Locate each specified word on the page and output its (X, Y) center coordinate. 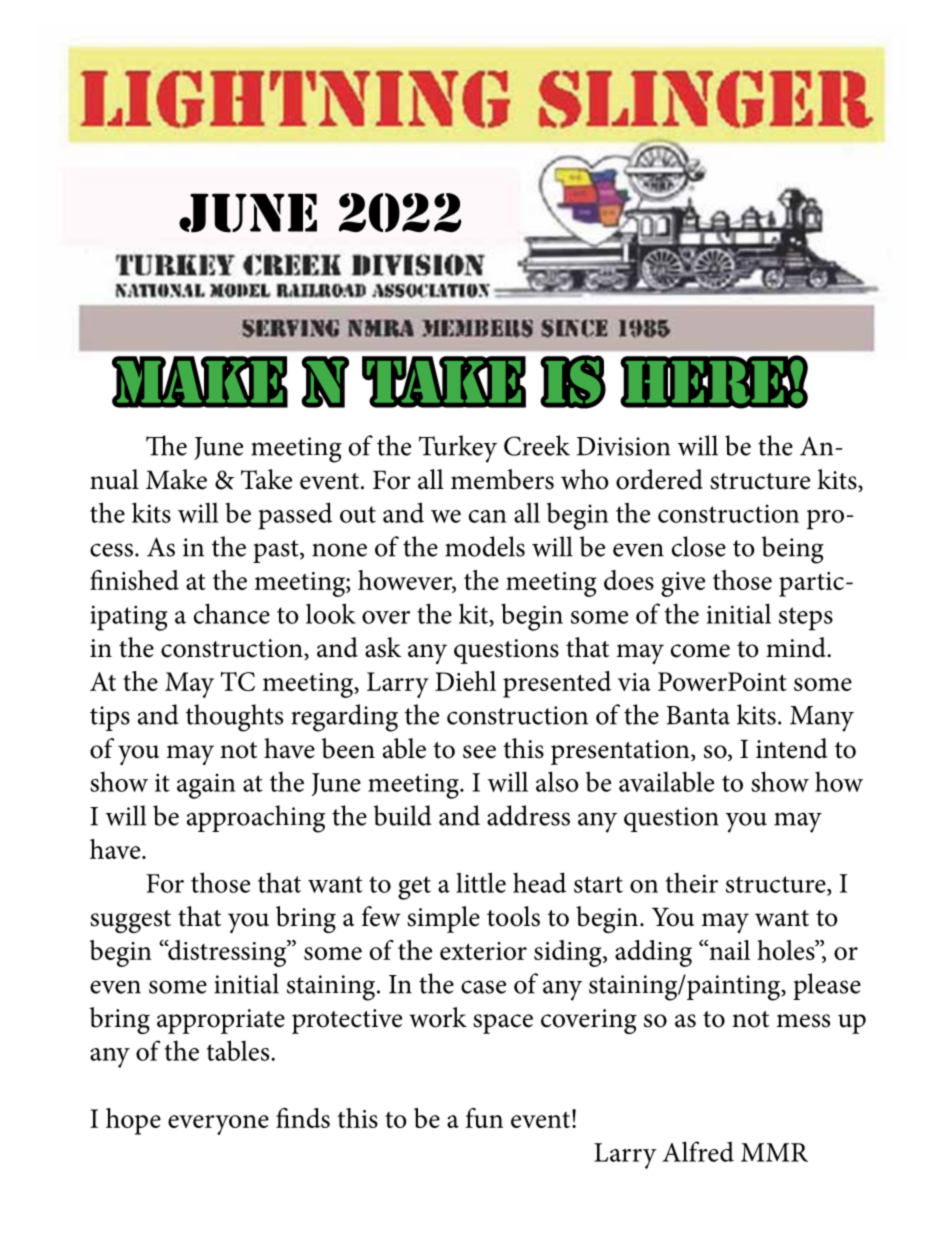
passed (295, 516)
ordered (659, 479)
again (206, 786)
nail (728, 950)
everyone (218, 1125)
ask (383, 647)
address (528, 815)
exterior (483, 951)
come (700, 651)
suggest (130, 921)
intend (792, 748)
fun (484, 1118)
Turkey (458, 449)
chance (232, 613)
